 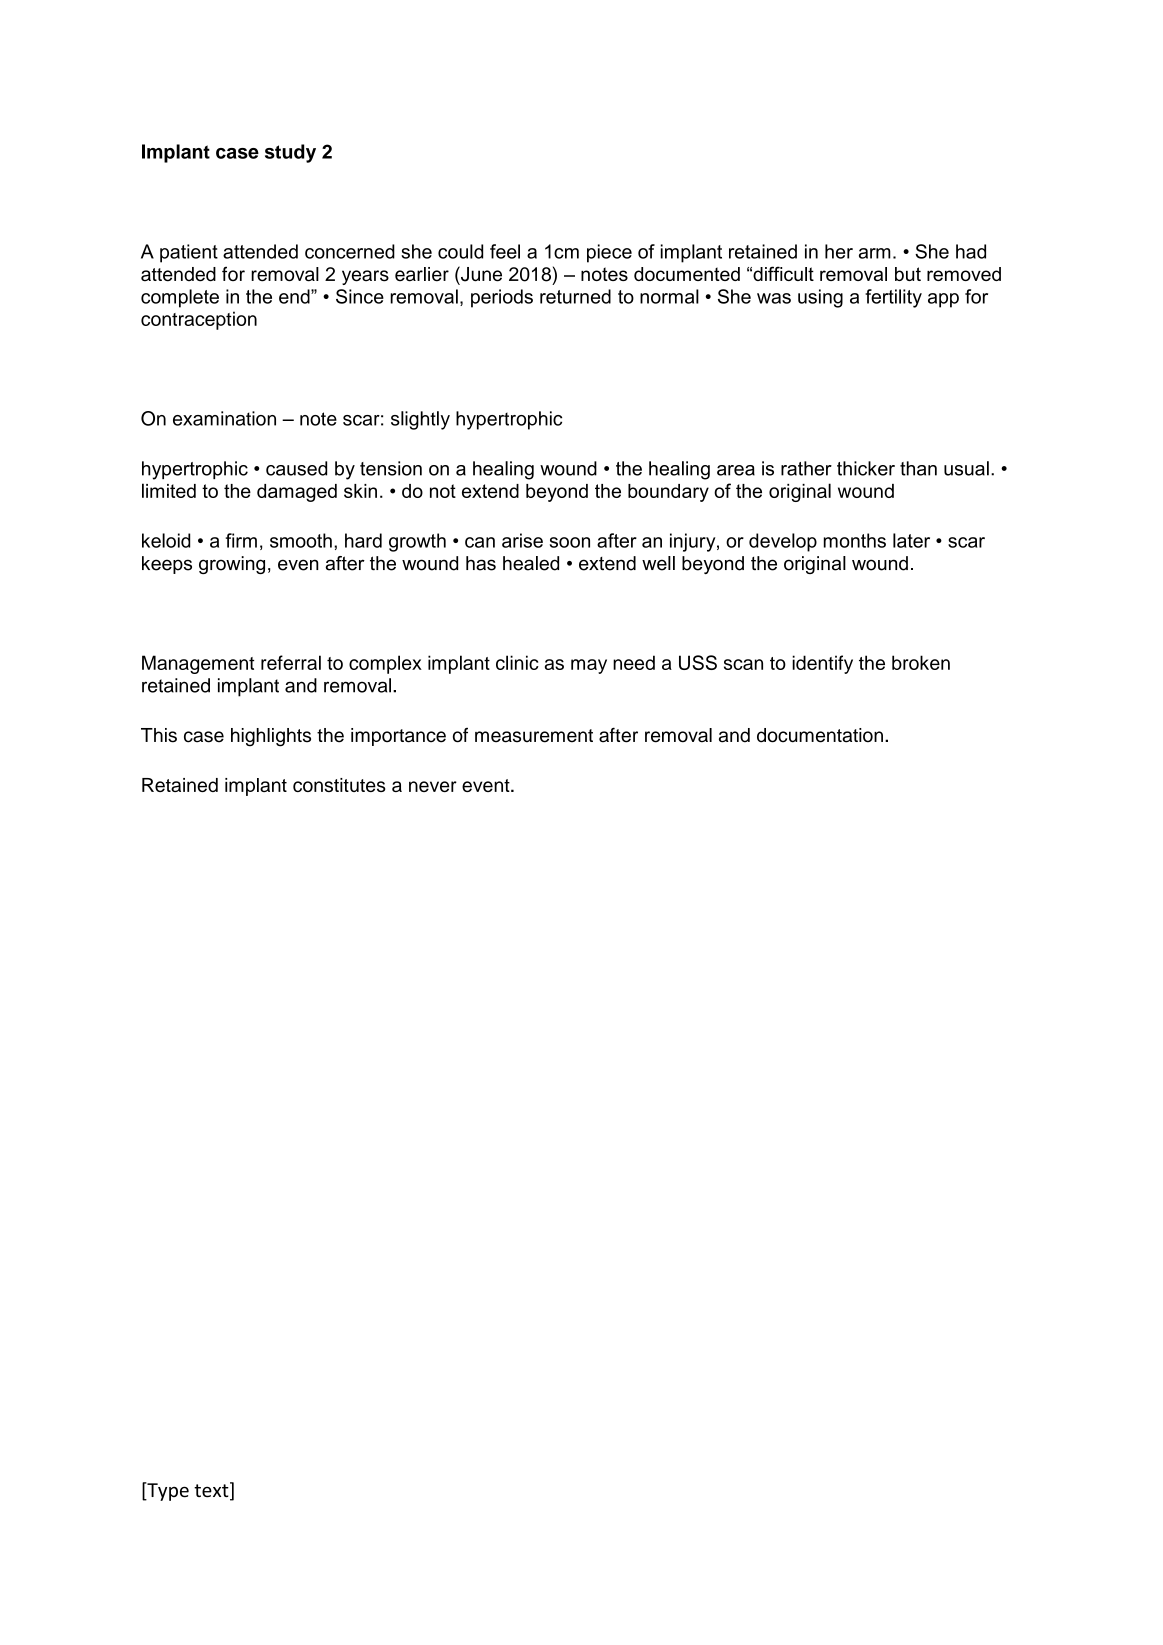 What do you see at coordinates (893, 298) in the screenshot?
I see `fertility` at bounding box center [893, 298].
